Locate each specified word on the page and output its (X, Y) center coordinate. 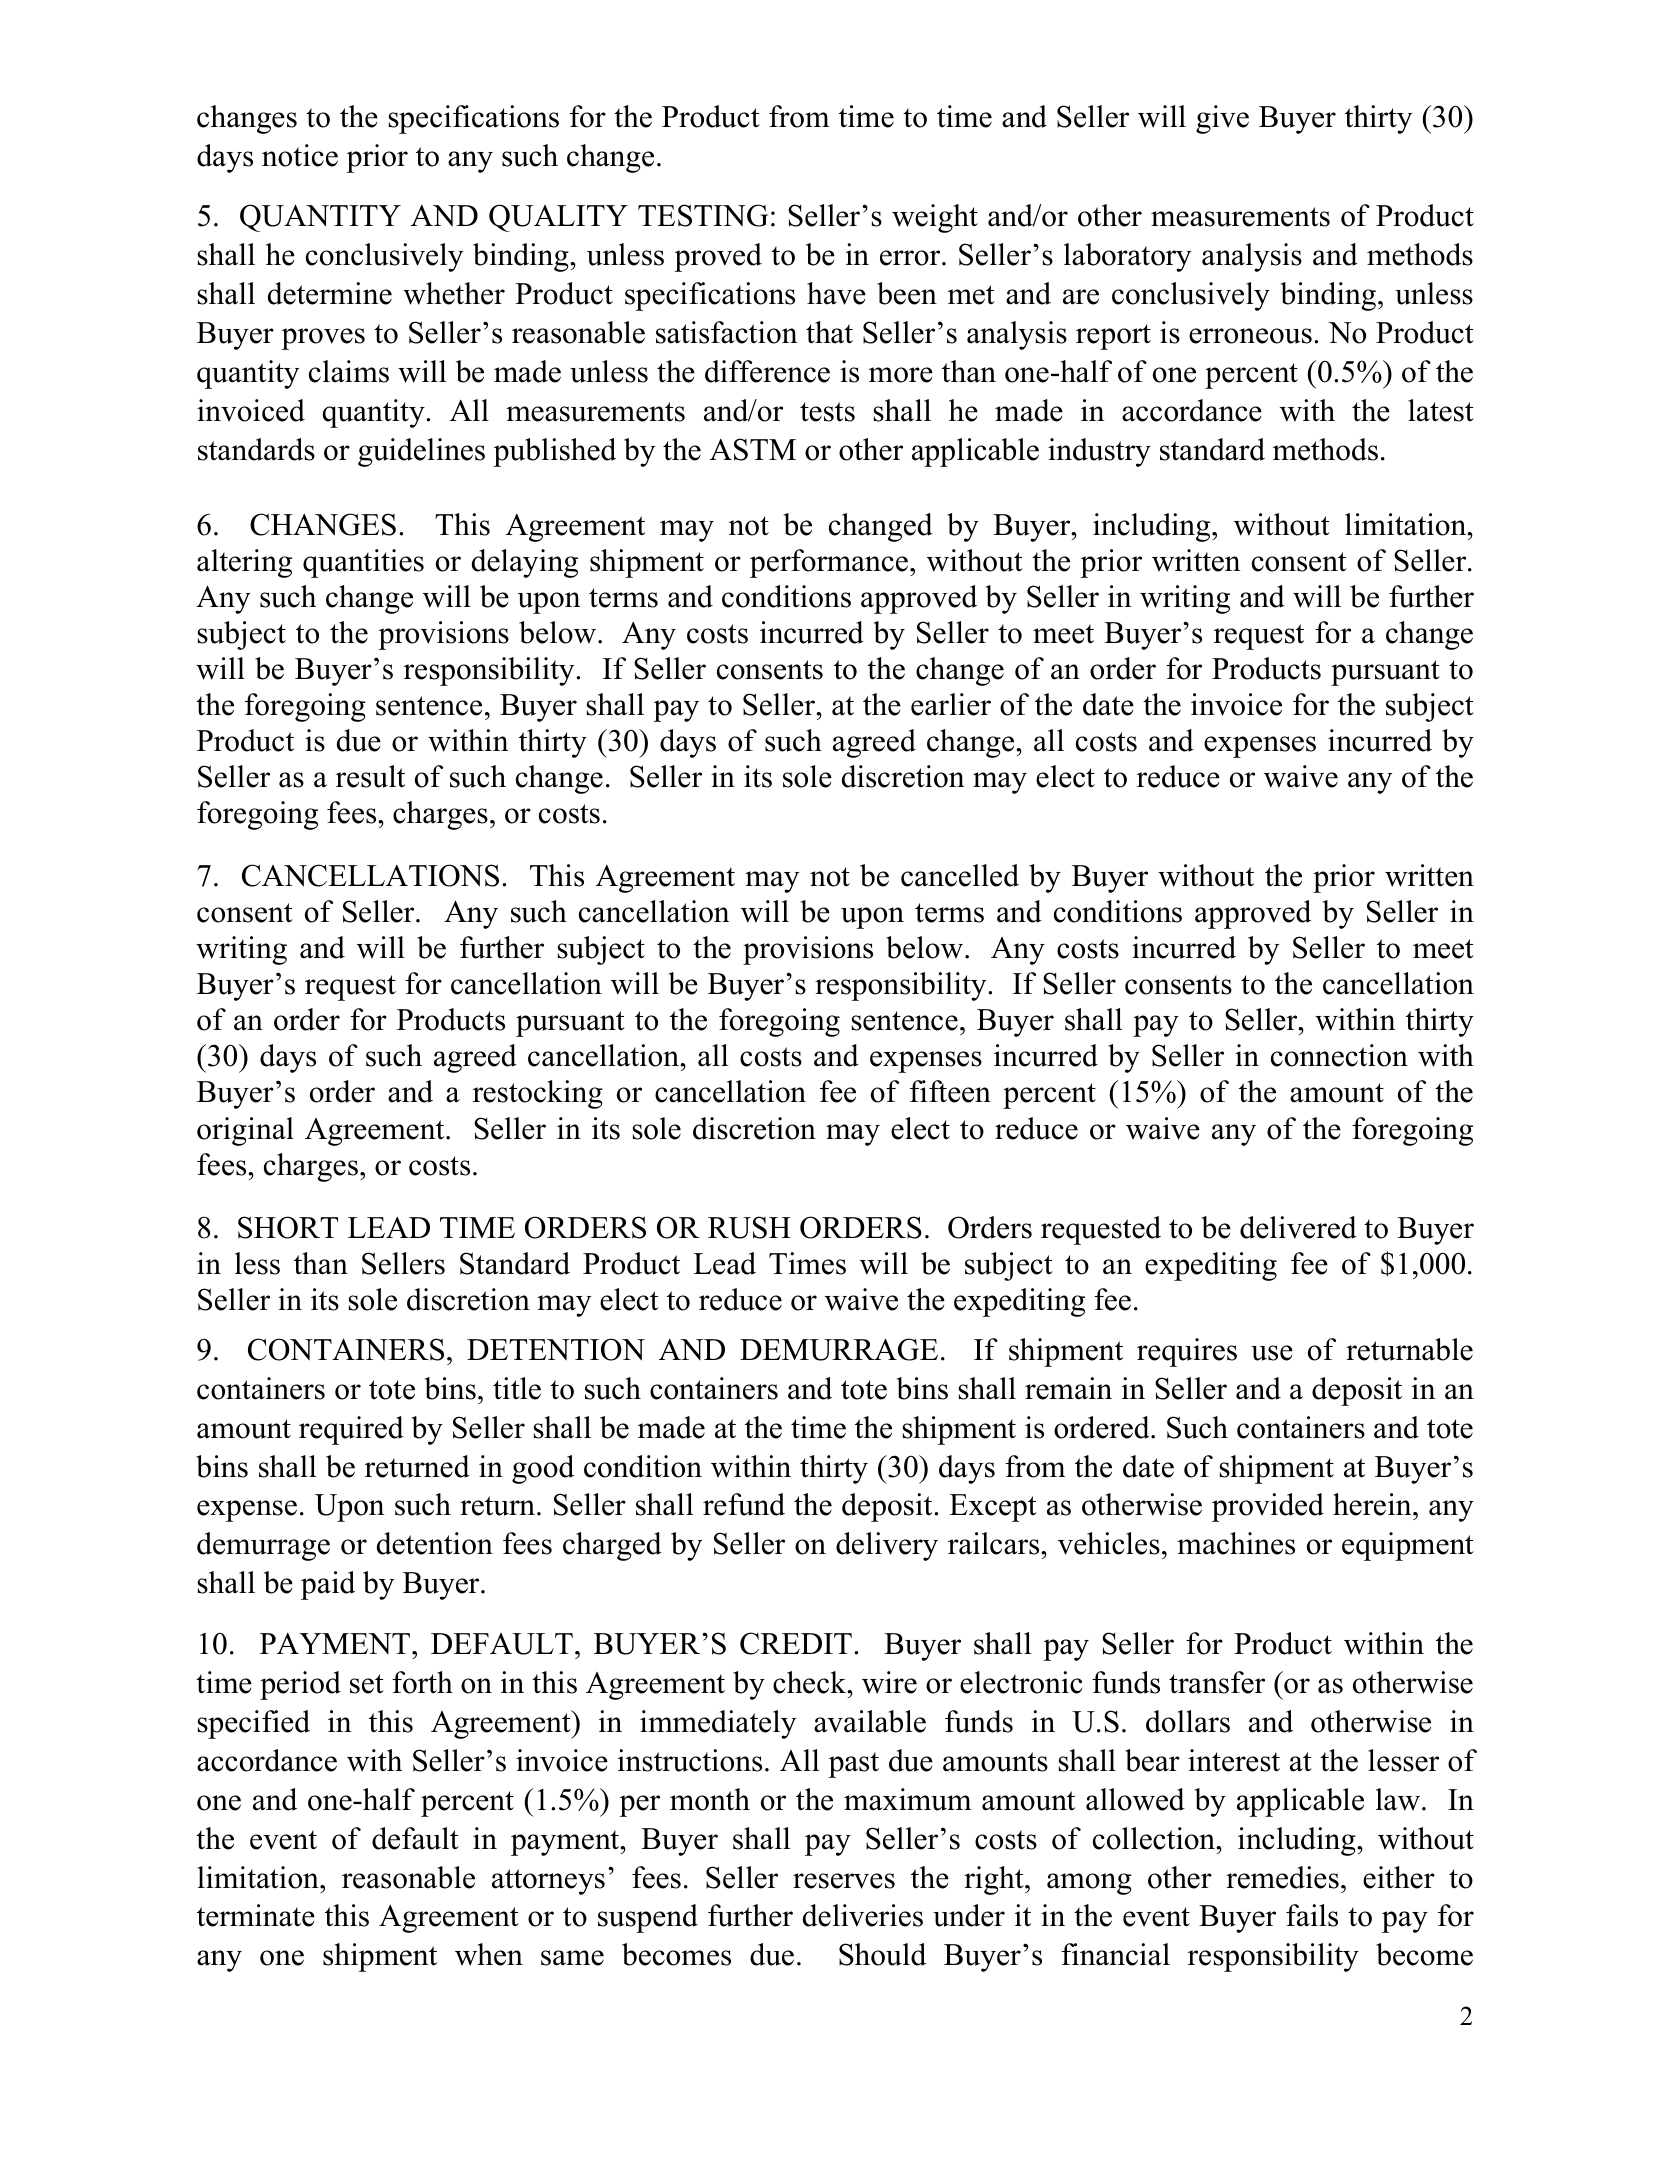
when (489, 1954)
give (1222, 119)
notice (300, 155)
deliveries (863, 1915)
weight (935, 218)
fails (1312, 1915)
